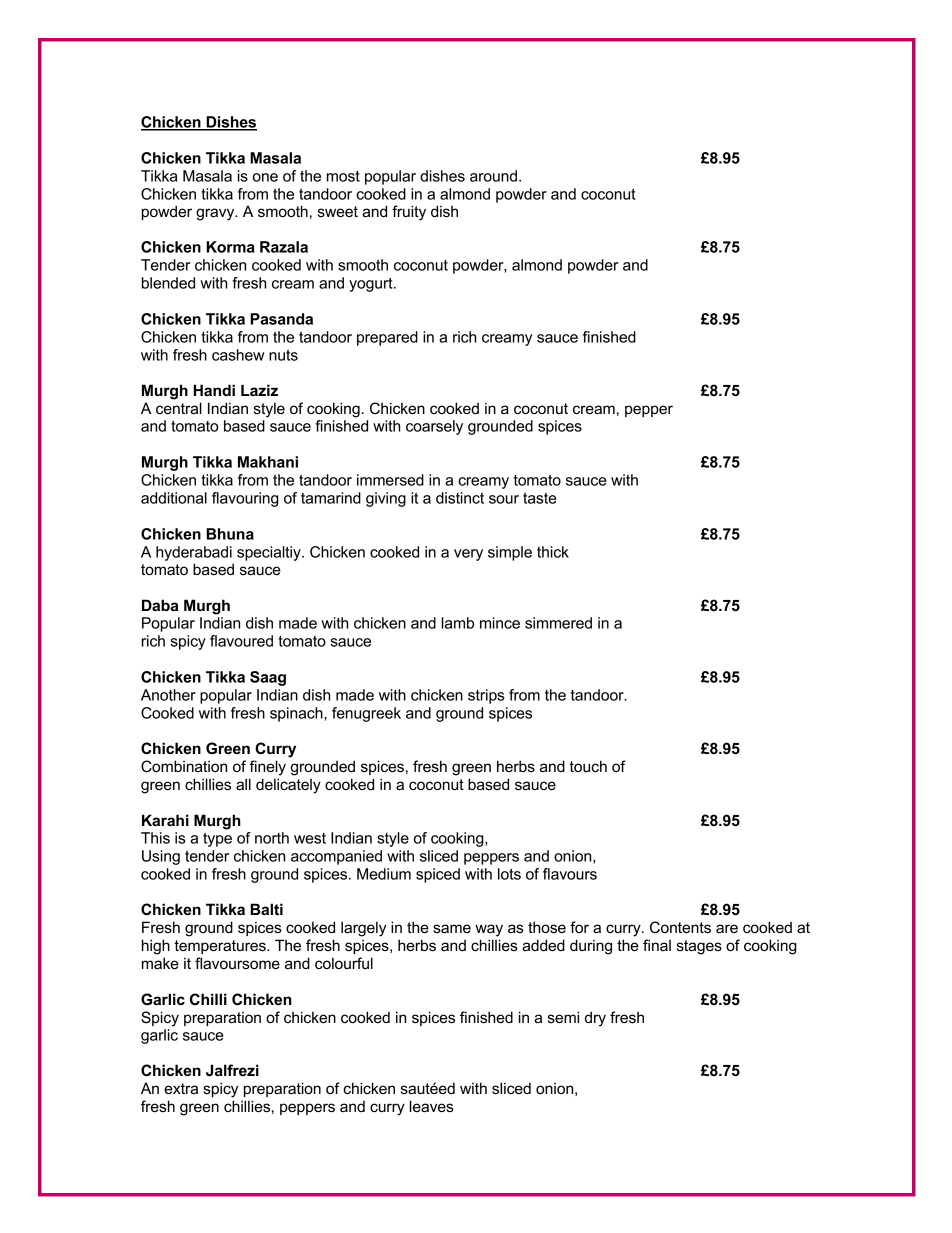 The image size is (952, 1233). Describe the element at coordinates (432, 1106) in the page. I see `leaves` at that location.
